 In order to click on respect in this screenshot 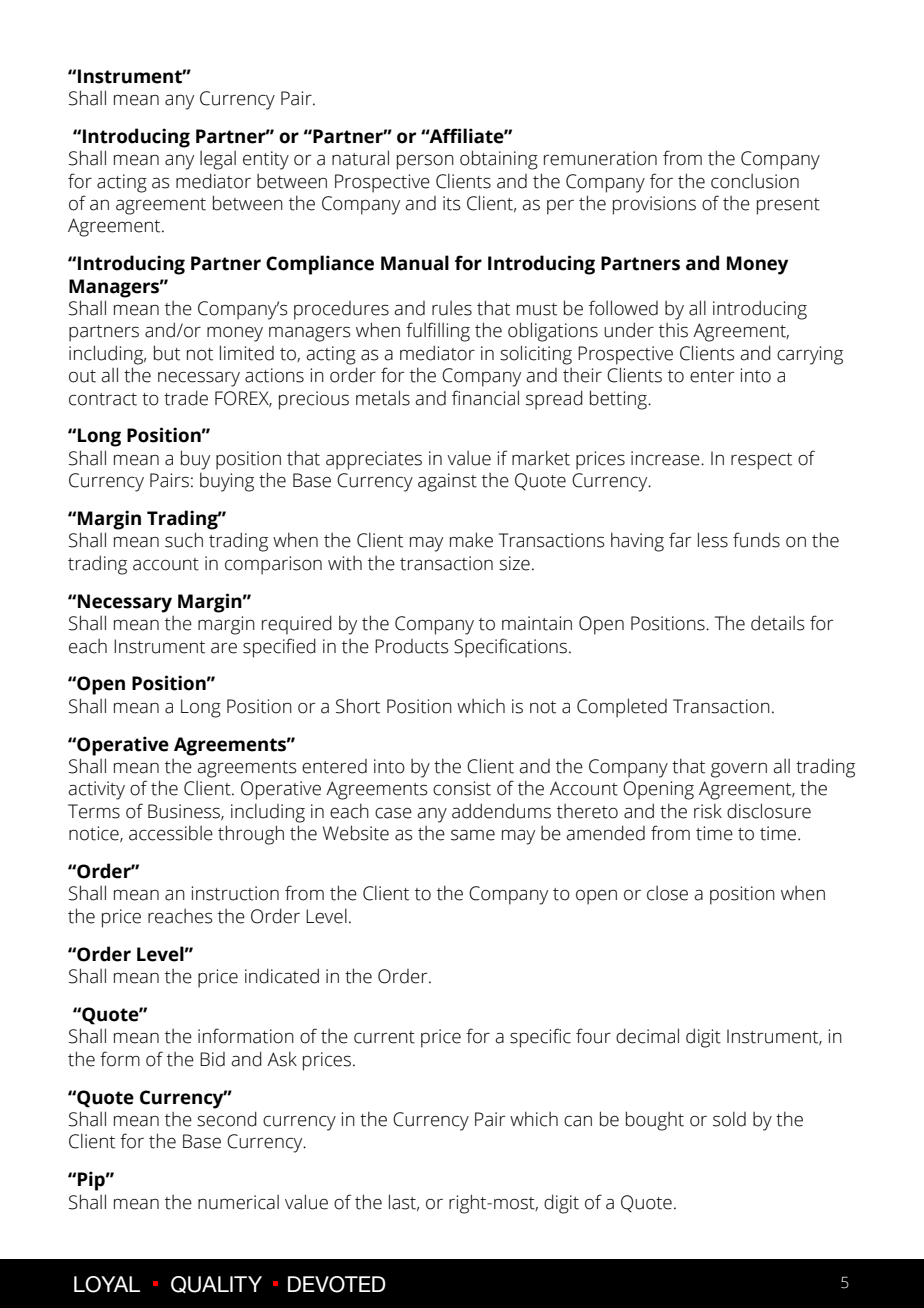, I will do `click(761, 461)`.
